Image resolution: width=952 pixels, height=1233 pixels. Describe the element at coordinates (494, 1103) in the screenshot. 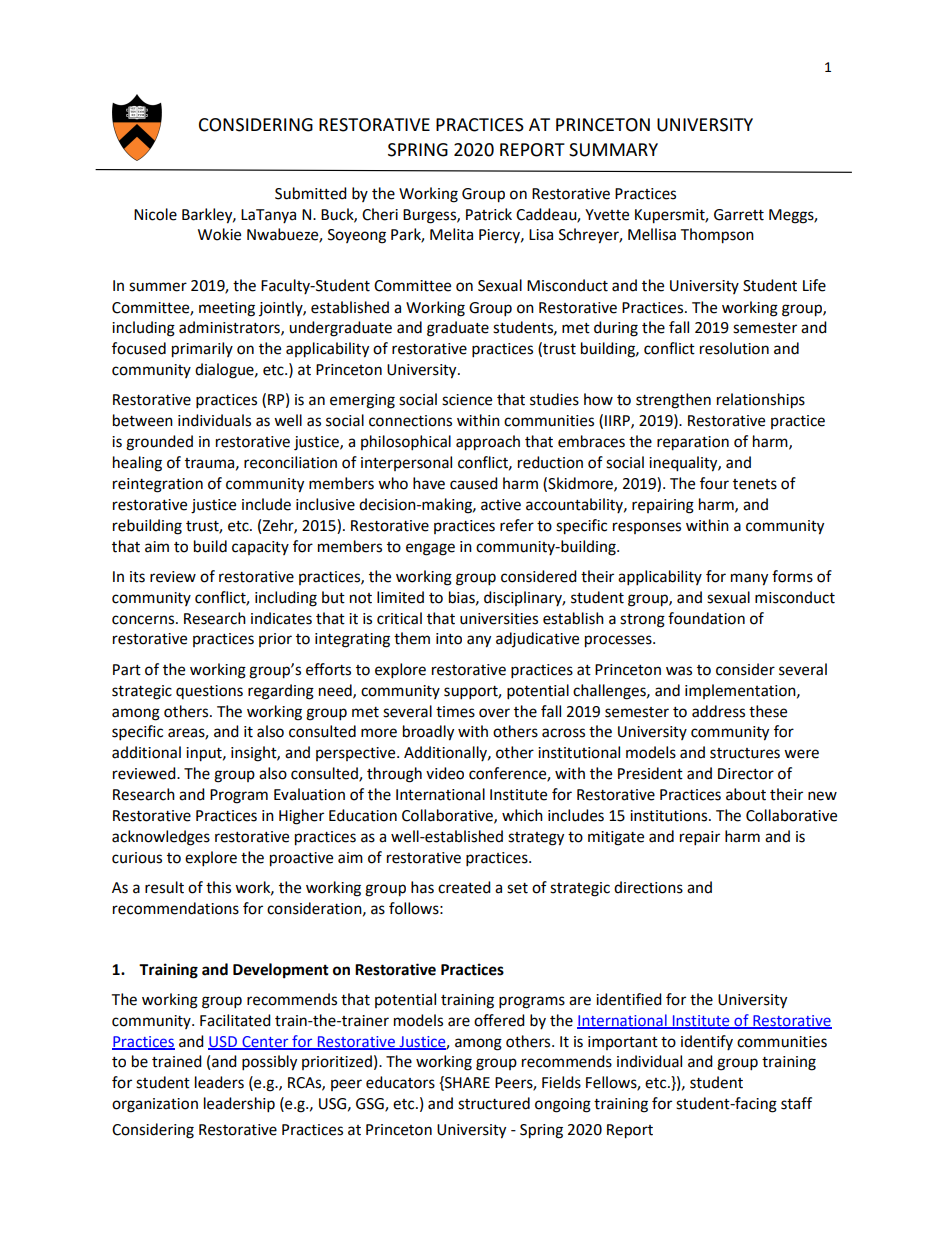

I see `structured` at that location.
